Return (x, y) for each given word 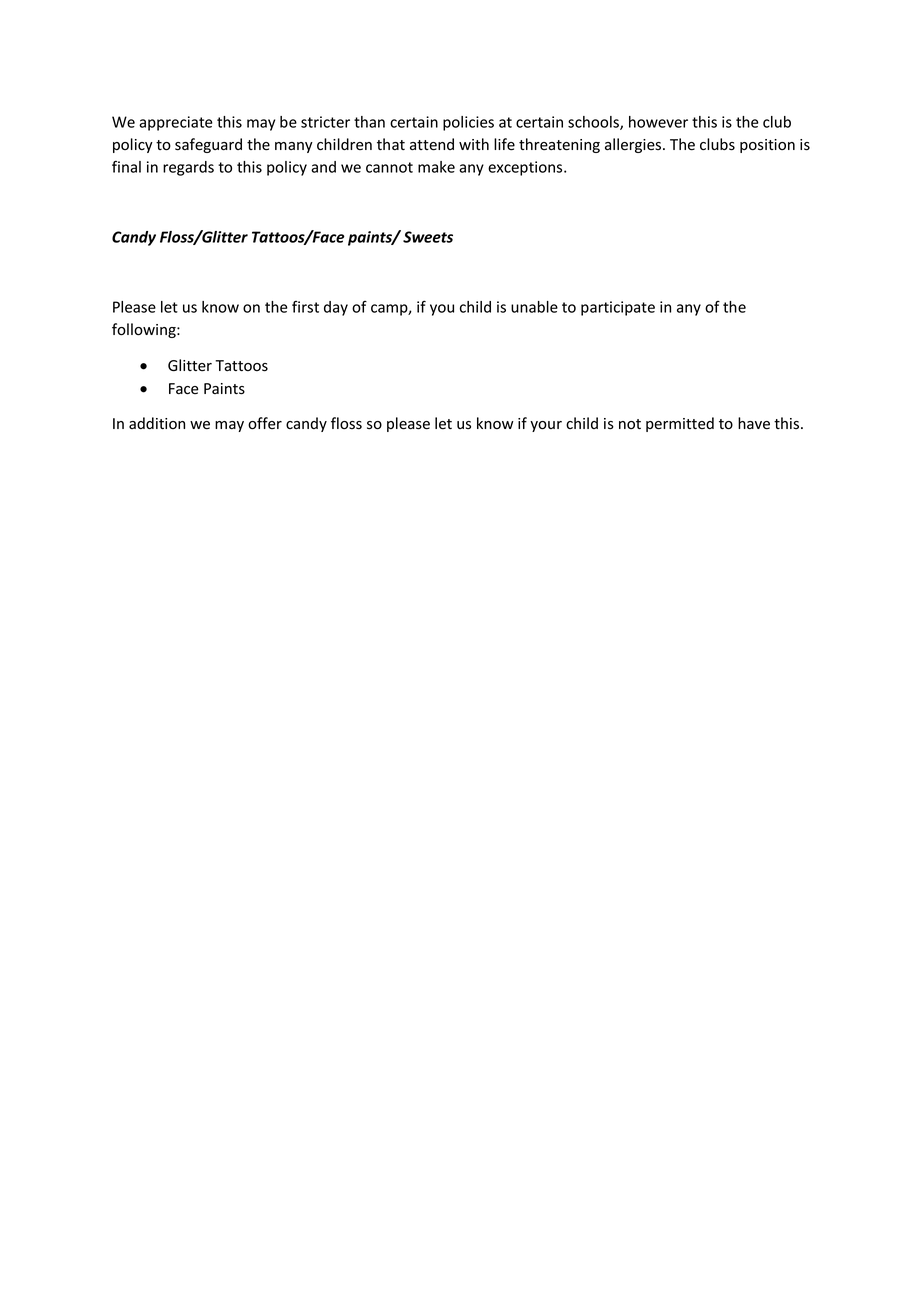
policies (468, 123)
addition (157, 423)
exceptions (526, 168)
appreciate (176, 123)
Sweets (428, 237)
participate (618, 308)
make (436, 167)
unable (534, 307)
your (546, 426)
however (658, 122)
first (305, 307)
